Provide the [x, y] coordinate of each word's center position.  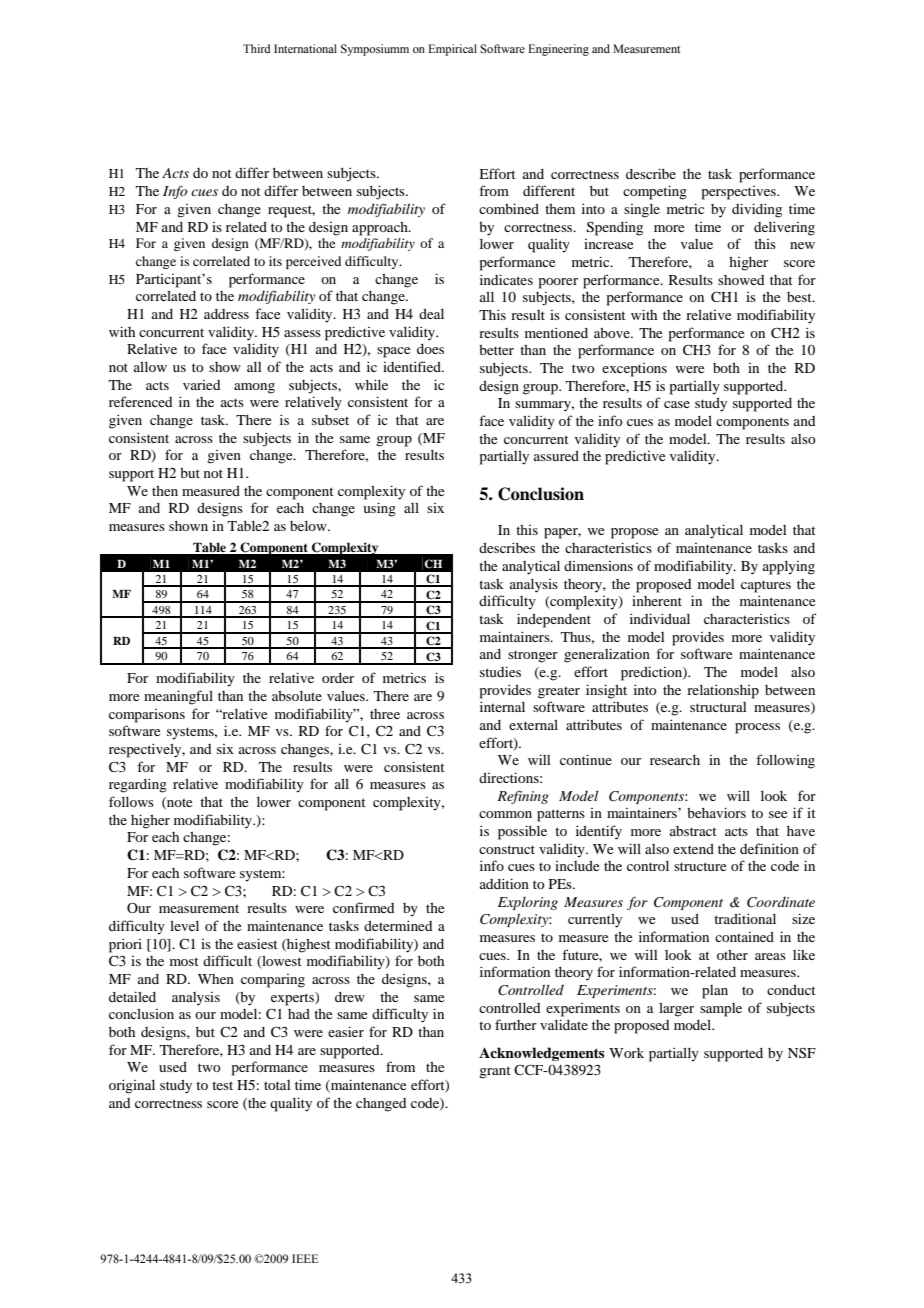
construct [507, 849]
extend [693, 849]
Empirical [452, 50]
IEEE [305, 1258]
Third [256, 48]
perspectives [740, 193]
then [165, 491]
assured [556, 456]
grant [495, 1072]
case [677, 404]
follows [131, 801]
